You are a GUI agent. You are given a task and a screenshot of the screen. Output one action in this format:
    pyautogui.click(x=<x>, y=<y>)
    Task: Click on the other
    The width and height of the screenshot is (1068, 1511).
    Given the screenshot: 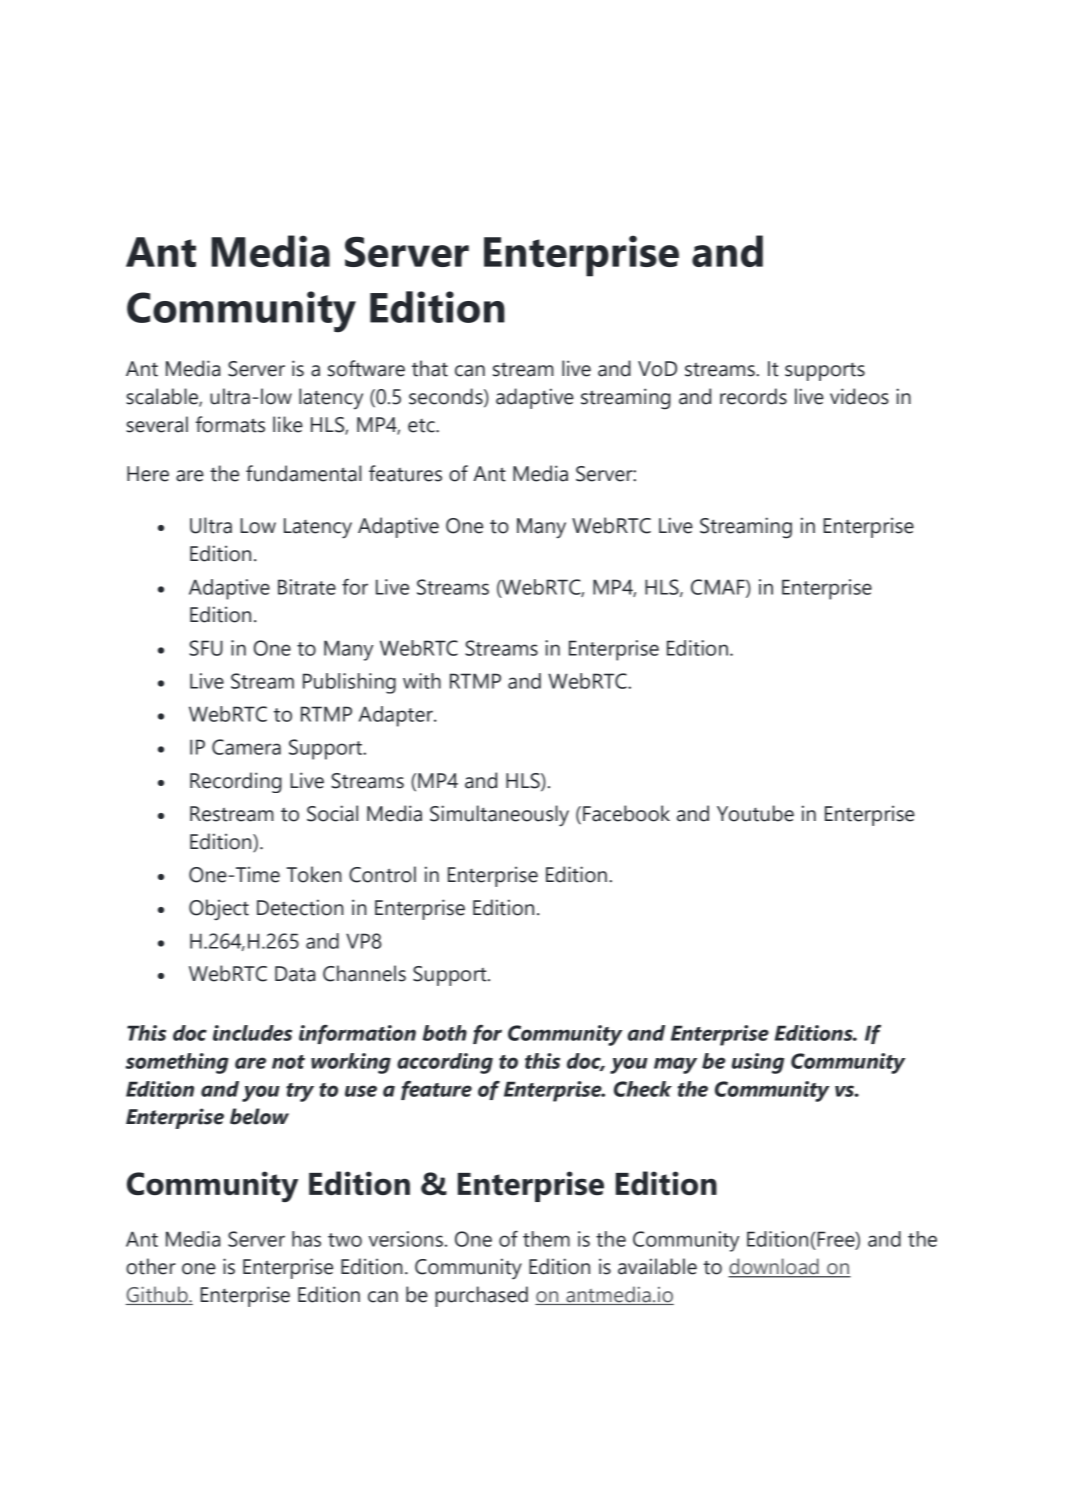 What is the action you would take?
    pyautogui.click(x=151, y=1266)
